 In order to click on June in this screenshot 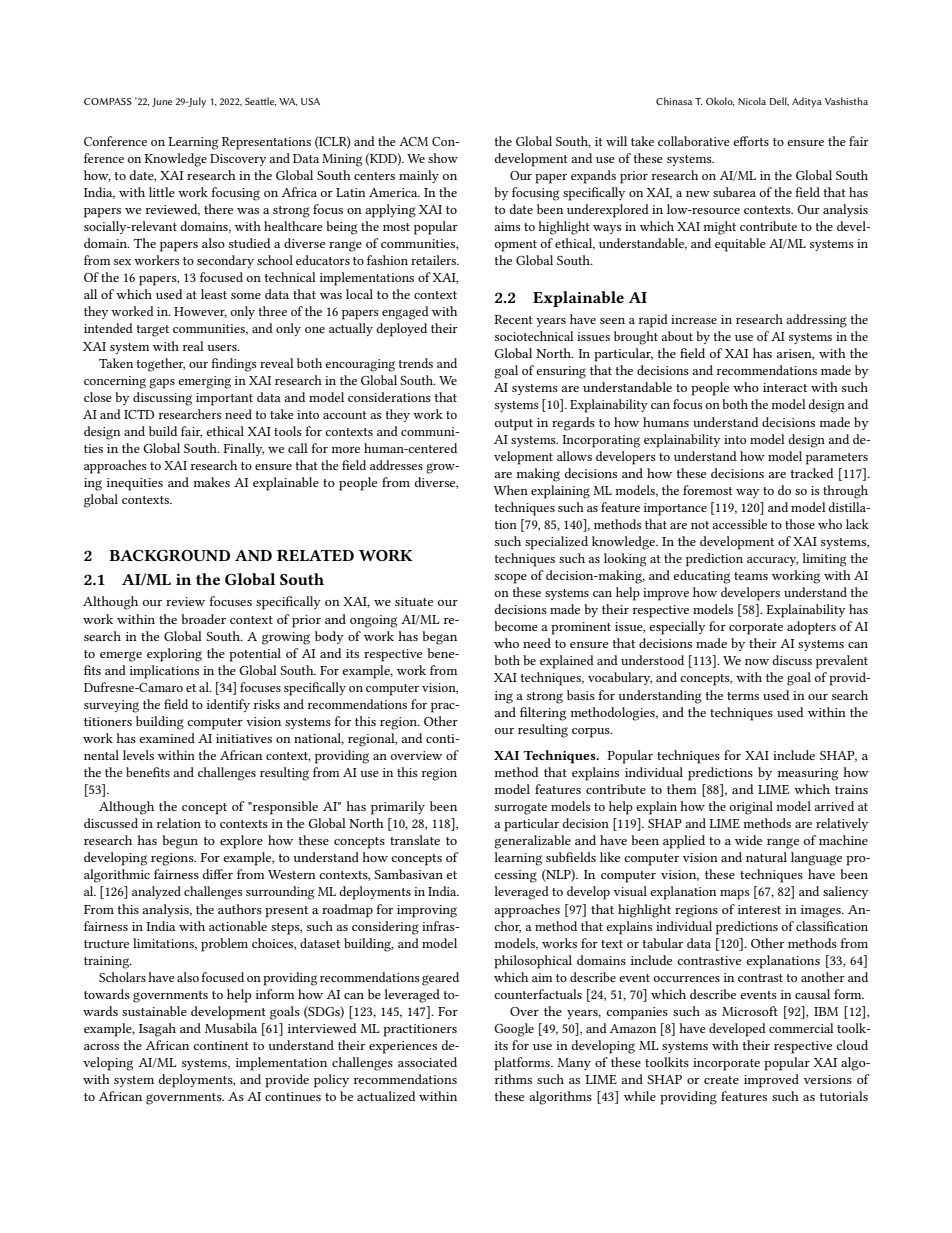, I will do `click(162, 102)`.
